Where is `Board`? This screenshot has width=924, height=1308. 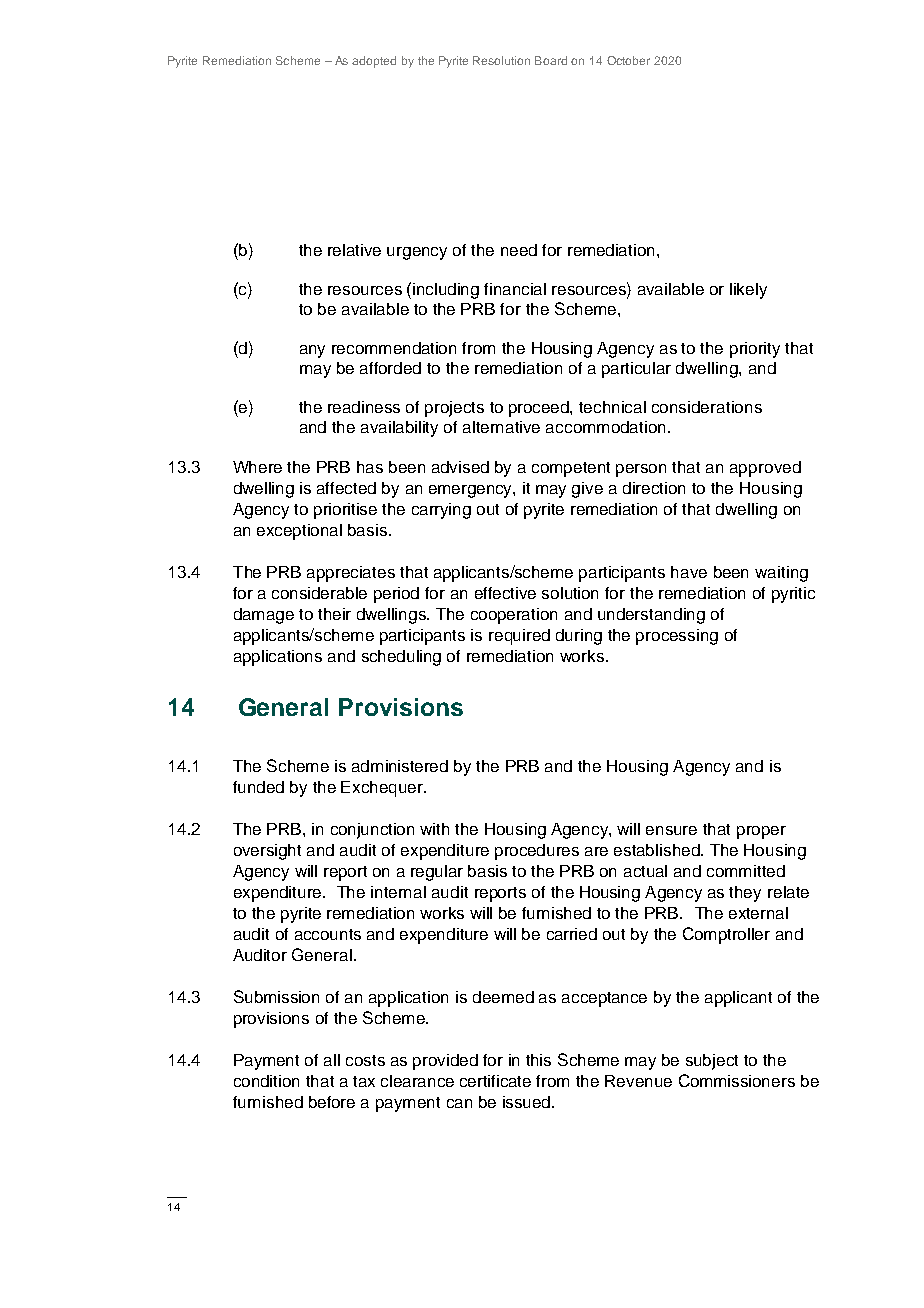 Board is located at coordinates (551, 60).
